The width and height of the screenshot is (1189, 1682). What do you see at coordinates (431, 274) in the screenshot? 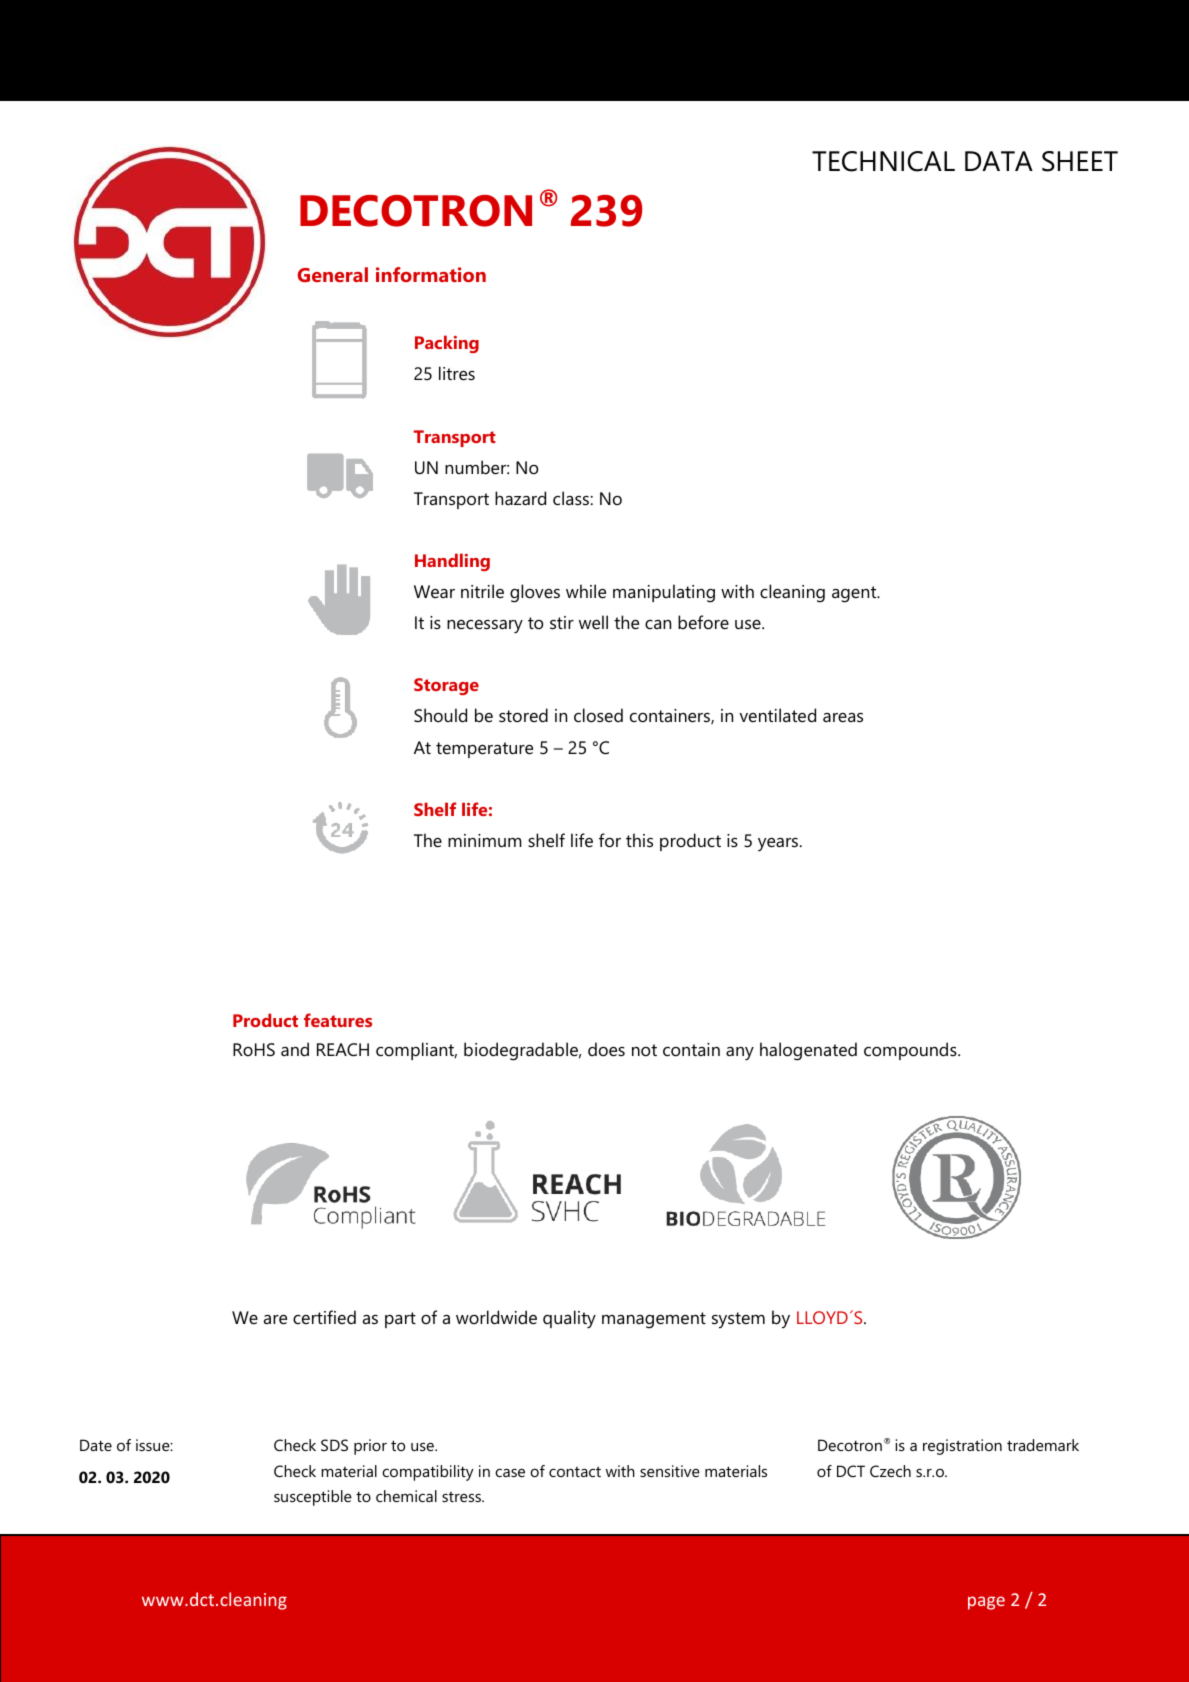
I see `information` at bounding box center [431, 274].
